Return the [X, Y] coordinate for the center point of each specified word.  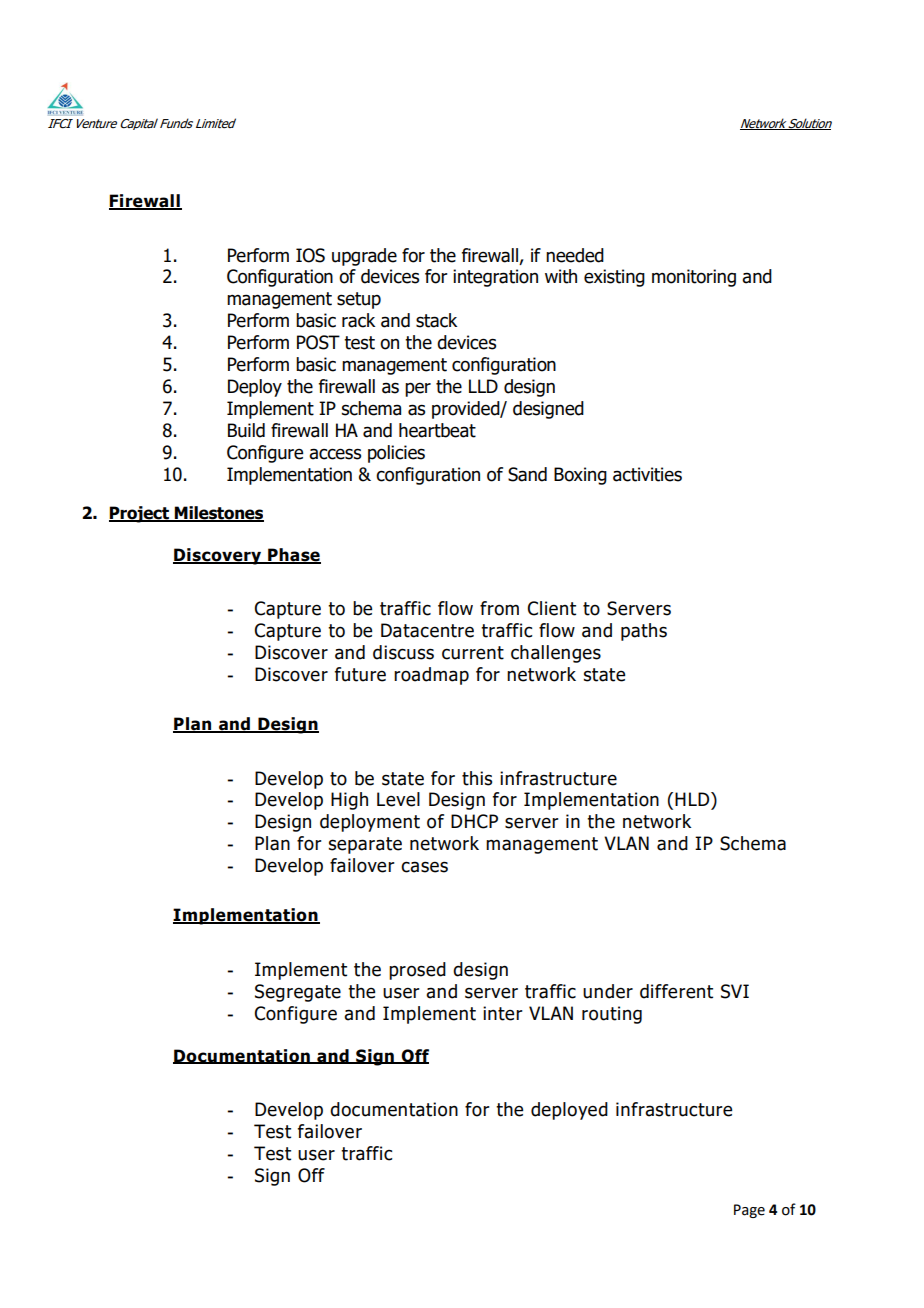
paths [644, 632]
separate [365, 845]
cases [424, 867]
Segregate [298, 993]
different [676, 991]
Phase [293, 556]
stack [436, 320]
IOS [310, 255]
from [499, 608]
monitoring [694, 278]
